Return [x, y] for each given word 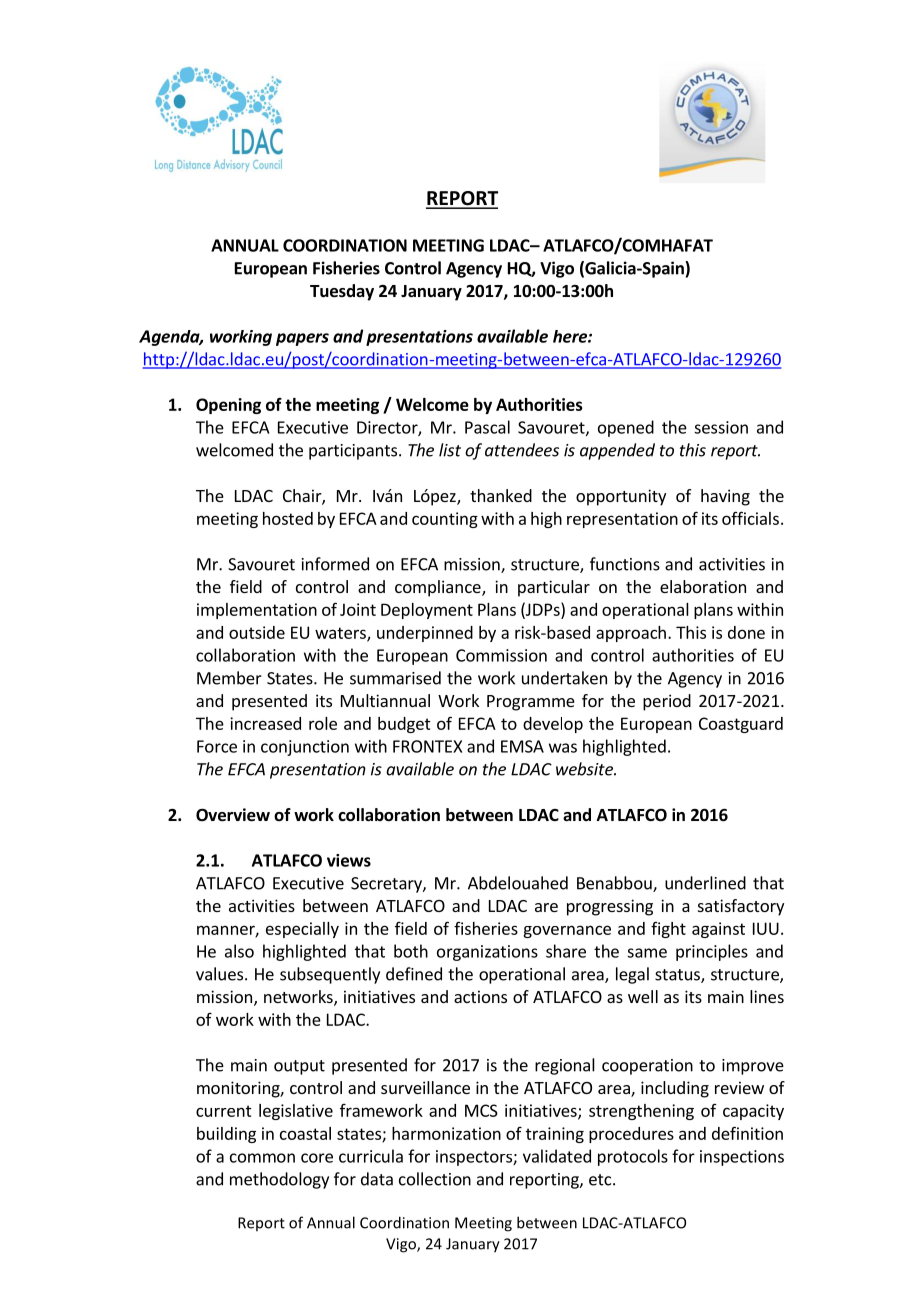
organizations [487, 953]
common [262, 1158]
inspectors [475, 1158]
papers [302, 339]
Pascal [487, 427]
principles [712, 952]
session [721, 427]
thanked [501, 495]
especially [302, 930]
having [725, 497]
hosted [288, 518]
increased [265, 723]
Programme [531, 703]
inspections [742, 1158]
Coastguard [741, 725]
